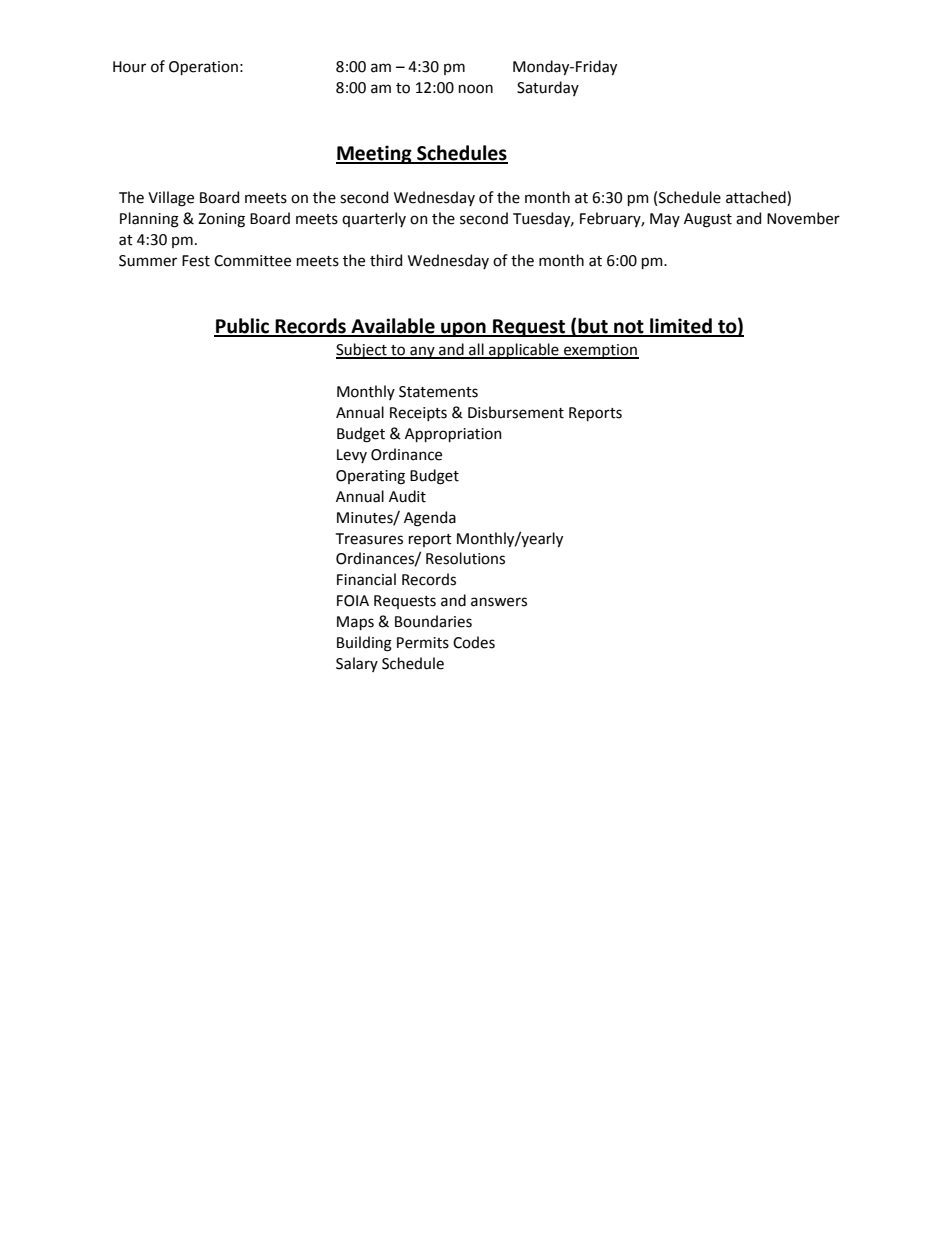 Image resolution: width=952 pixels, height=1233 pixels. What do you see at coordinates (463, 329) in the document?
I see `upon` at bounding box center [463, 329].
